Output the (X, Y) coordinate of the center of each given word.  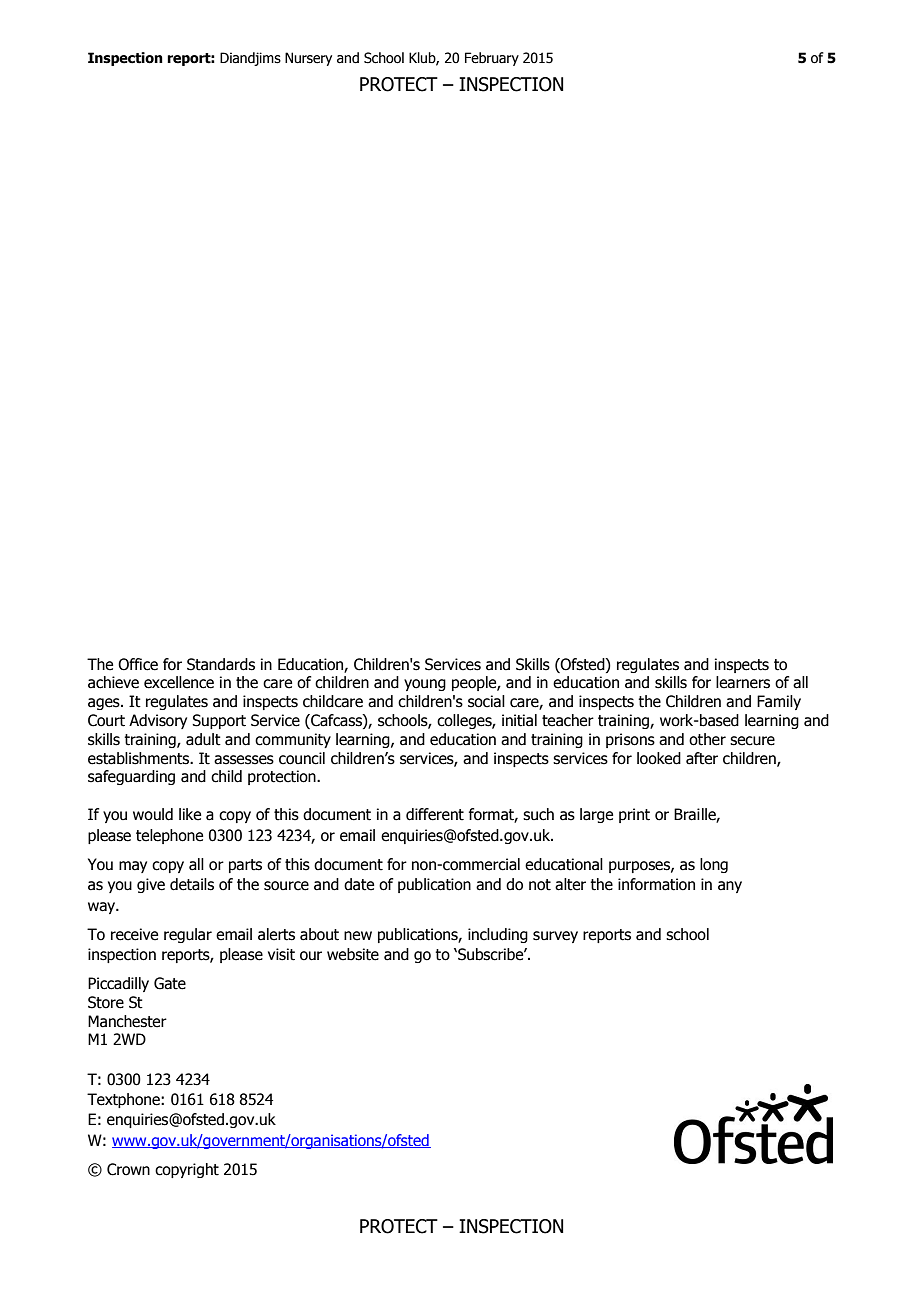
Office (138, 664)
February (492, 59)
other (707, 739)
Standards (221, 664)
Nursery (308, 59)
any (730, 887)
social (486, 701)
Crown (128, 1169)
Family (779, 702)
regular (188, 935)
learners (743, 682)
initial (519, 720)
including (498, 935)
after (702, 758)
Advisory (158, 721)
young (425, 685)
